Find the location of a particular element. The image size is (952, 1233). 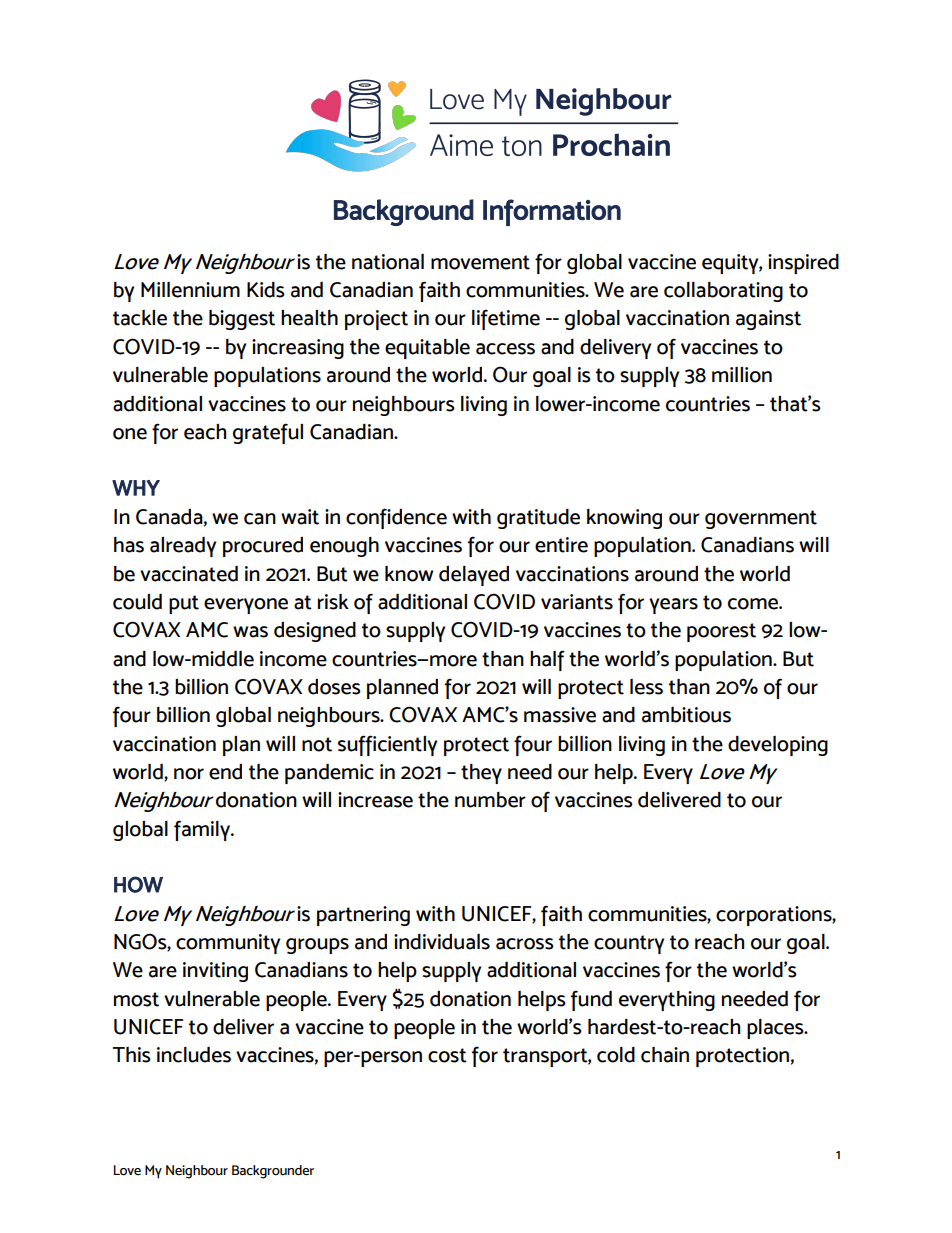

Millennium is located at coordinates (190, 290).
